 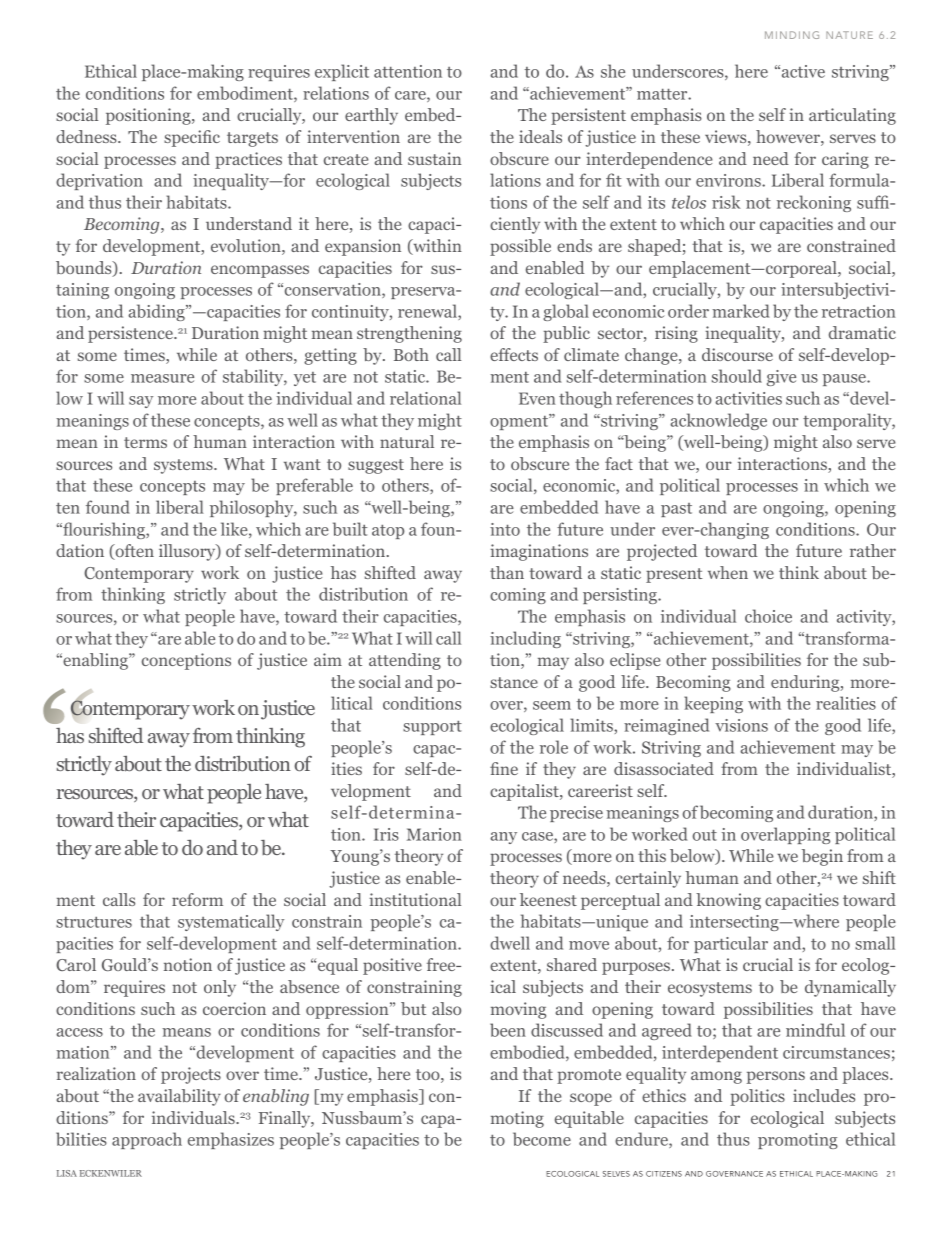 I want to click on including, so click(x=525, y=639).
